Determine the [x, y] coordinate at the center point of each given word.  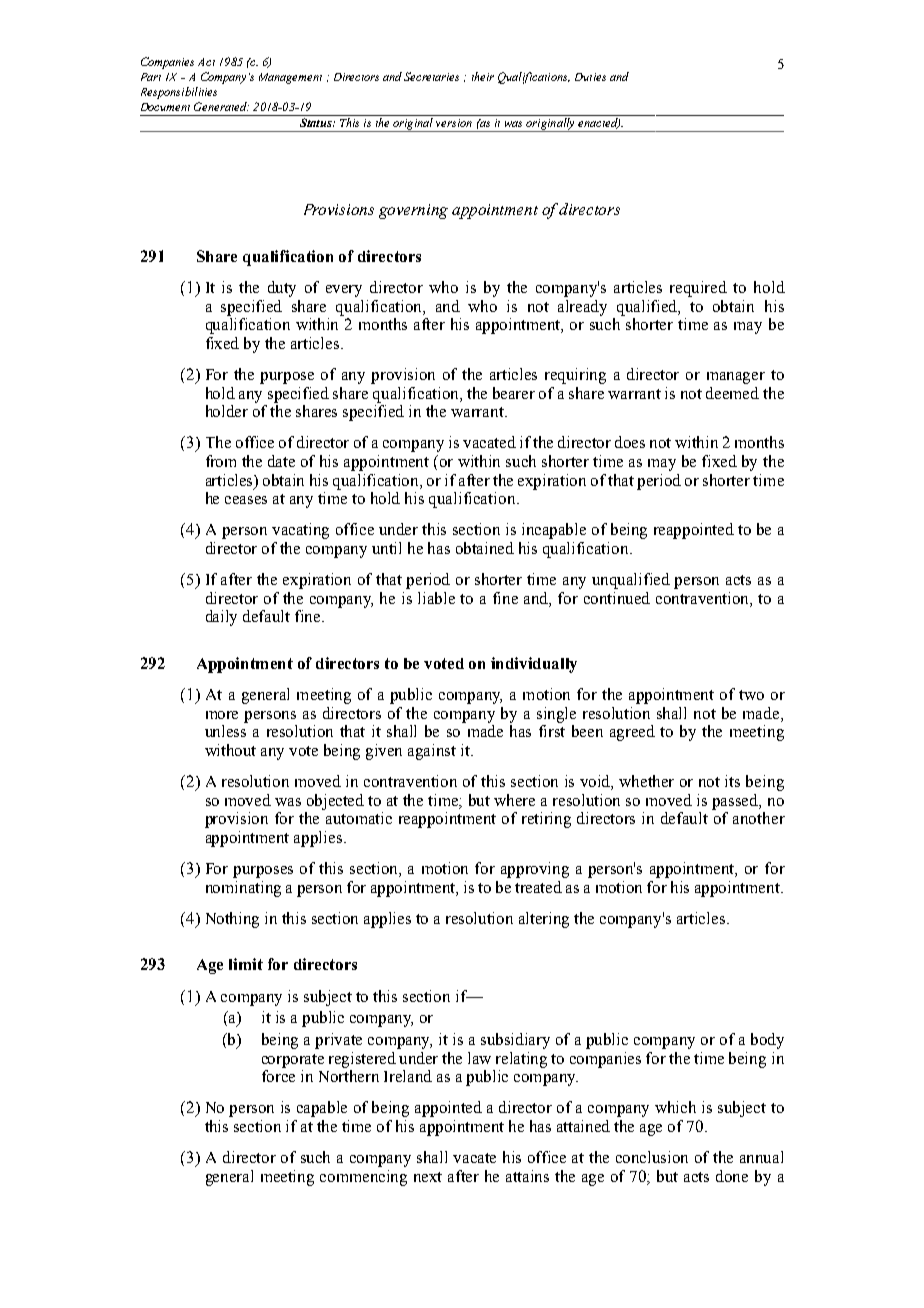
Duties [590, 77]
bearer [514, 393]
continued [617, 598]
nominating [243, 889]
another [759, 818]
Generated [221, 106]
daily [221, 618]
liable [436, 598]
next [428, 1177]
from [221, 461]
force [278, 1076]
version [454, 123]
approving [535, 870]
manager [736, 378]
